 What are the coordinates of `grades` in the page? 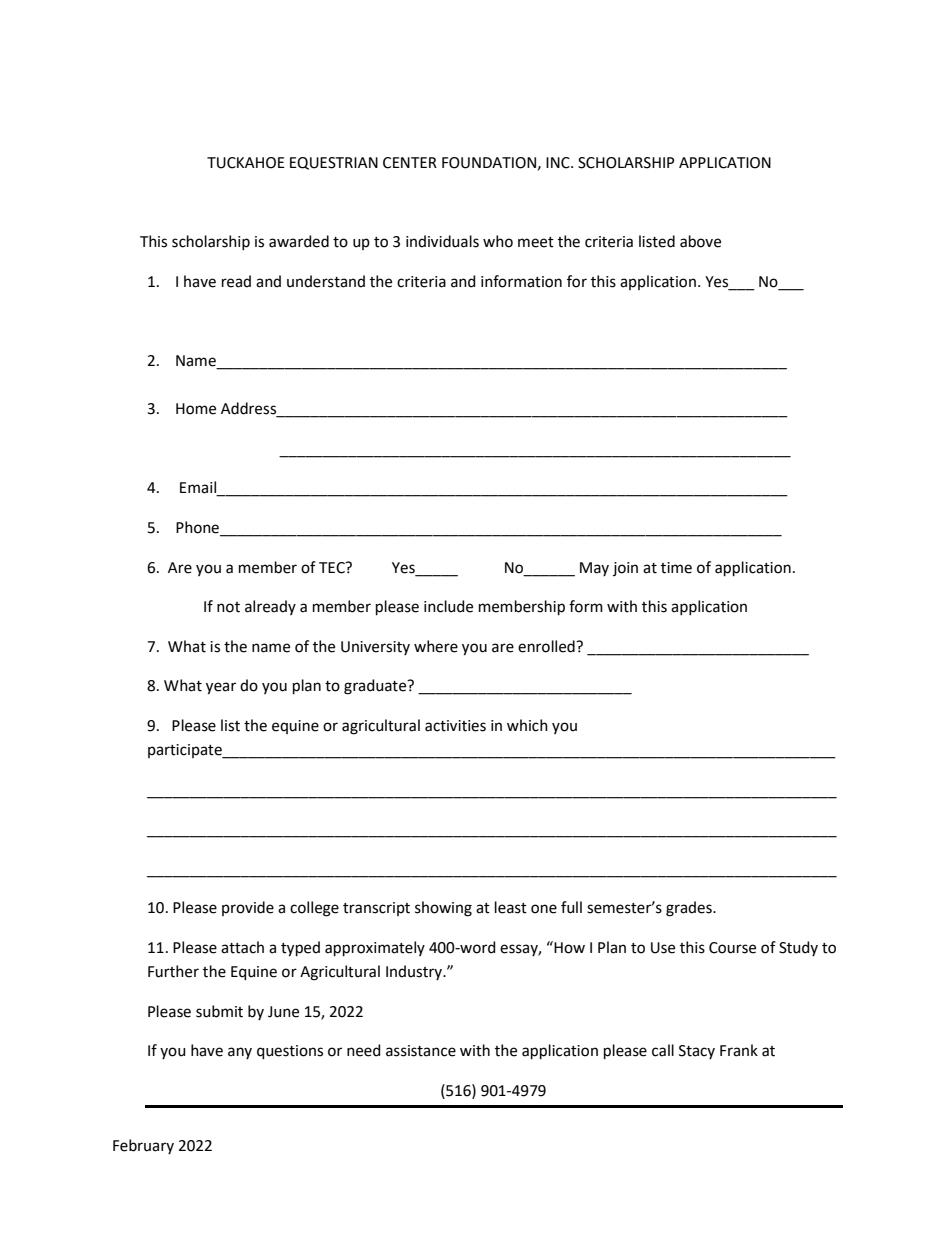 It's located at (690, 909).
